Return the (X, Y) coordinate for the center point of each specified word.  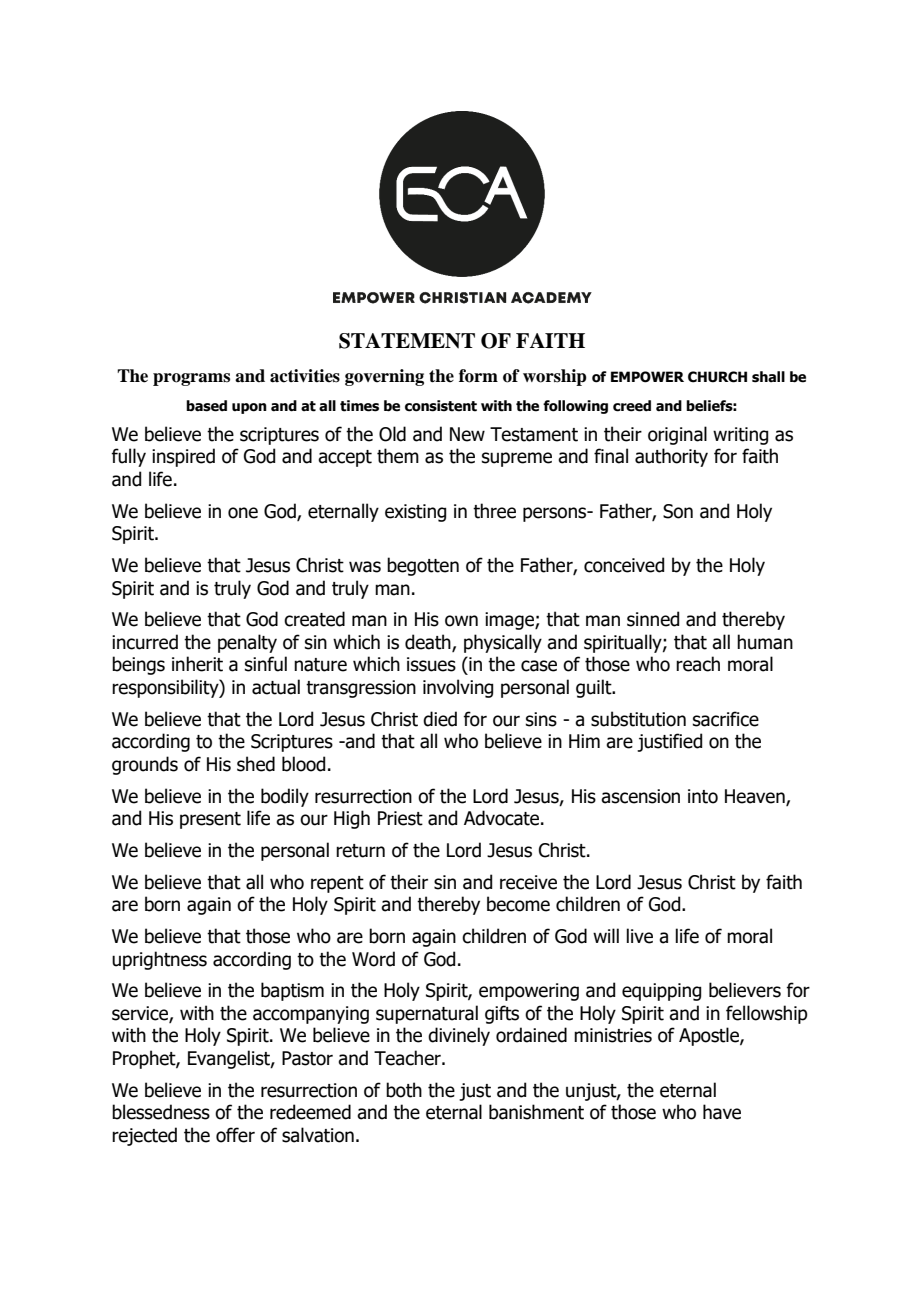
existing (415, 513)
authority (671, 457)
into (703, 796)
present (210, 820)
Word (373, 959)
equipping (661, 992)
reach (698, 664)
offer (235, 1135)
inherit (197, 664)
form (478, 376)
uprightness (159, 960)
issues (431, 664)
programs (191, 379)
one (243, 513)
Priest (400, 818)
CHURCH (717, 377)
